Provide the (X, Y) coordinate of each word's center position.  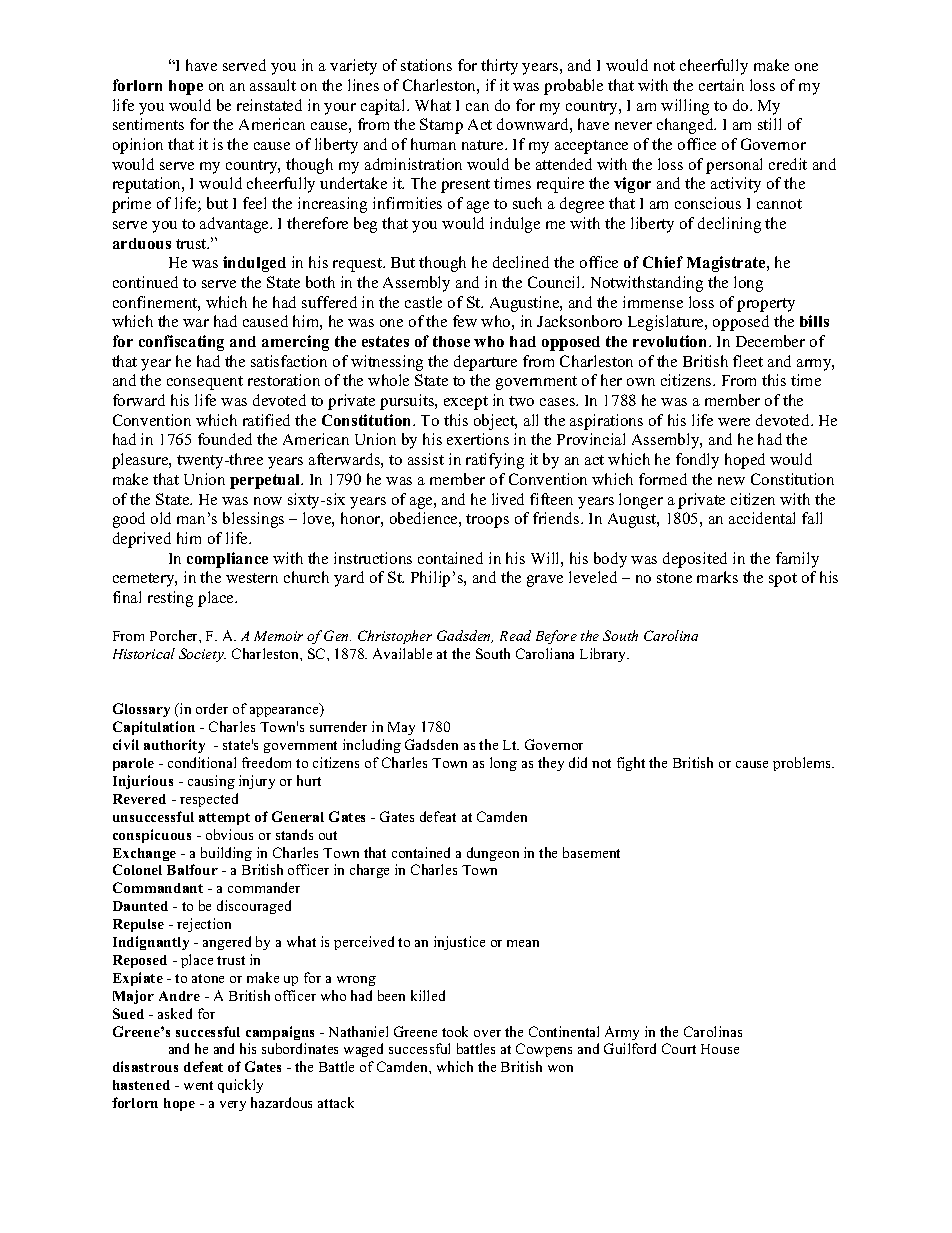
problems (803, 764)
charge (369, 871)
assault (273, 85)
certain (721, 85)
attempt (224, 819)
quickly (240, 1086)
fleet (748, 361)
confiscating (181, 343)
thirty (499, 67)
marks (717, 577)
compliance (227, 560)
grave (545, 581)
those (451, 341)
